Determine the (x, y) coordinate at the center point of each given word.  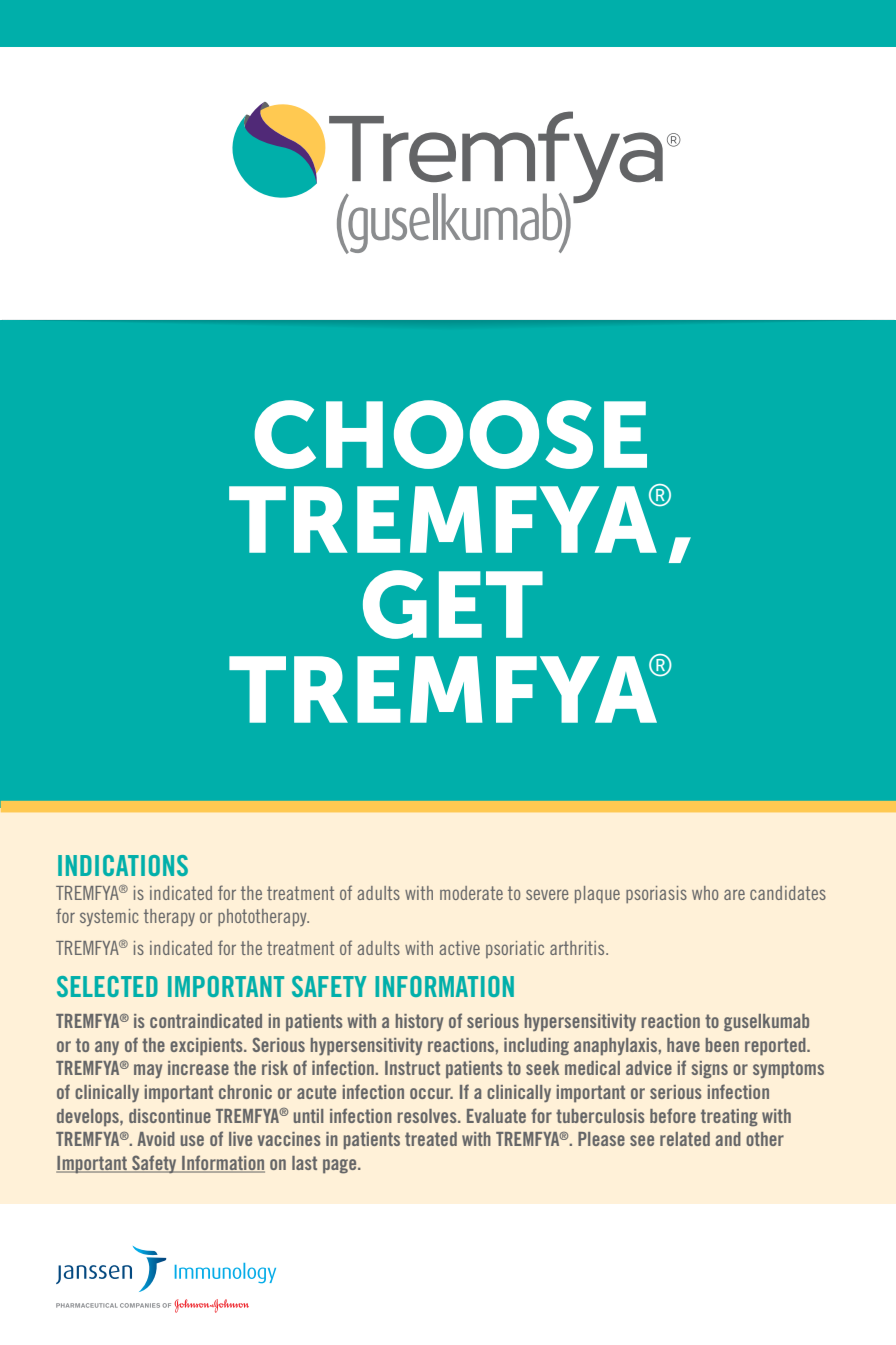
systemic (109, 917)
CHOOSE (450, 434)
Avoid (156, 1139)
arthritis (578, 948)
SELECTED (107, 986)
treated (431, 1139)
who (705, 893)
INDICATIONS (123, 865)
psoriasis (656, 894)
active (459, 948)
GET (453, 604)
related (685, 1139)
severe (547, 894)
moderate (471, 893)
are (734, 894)
